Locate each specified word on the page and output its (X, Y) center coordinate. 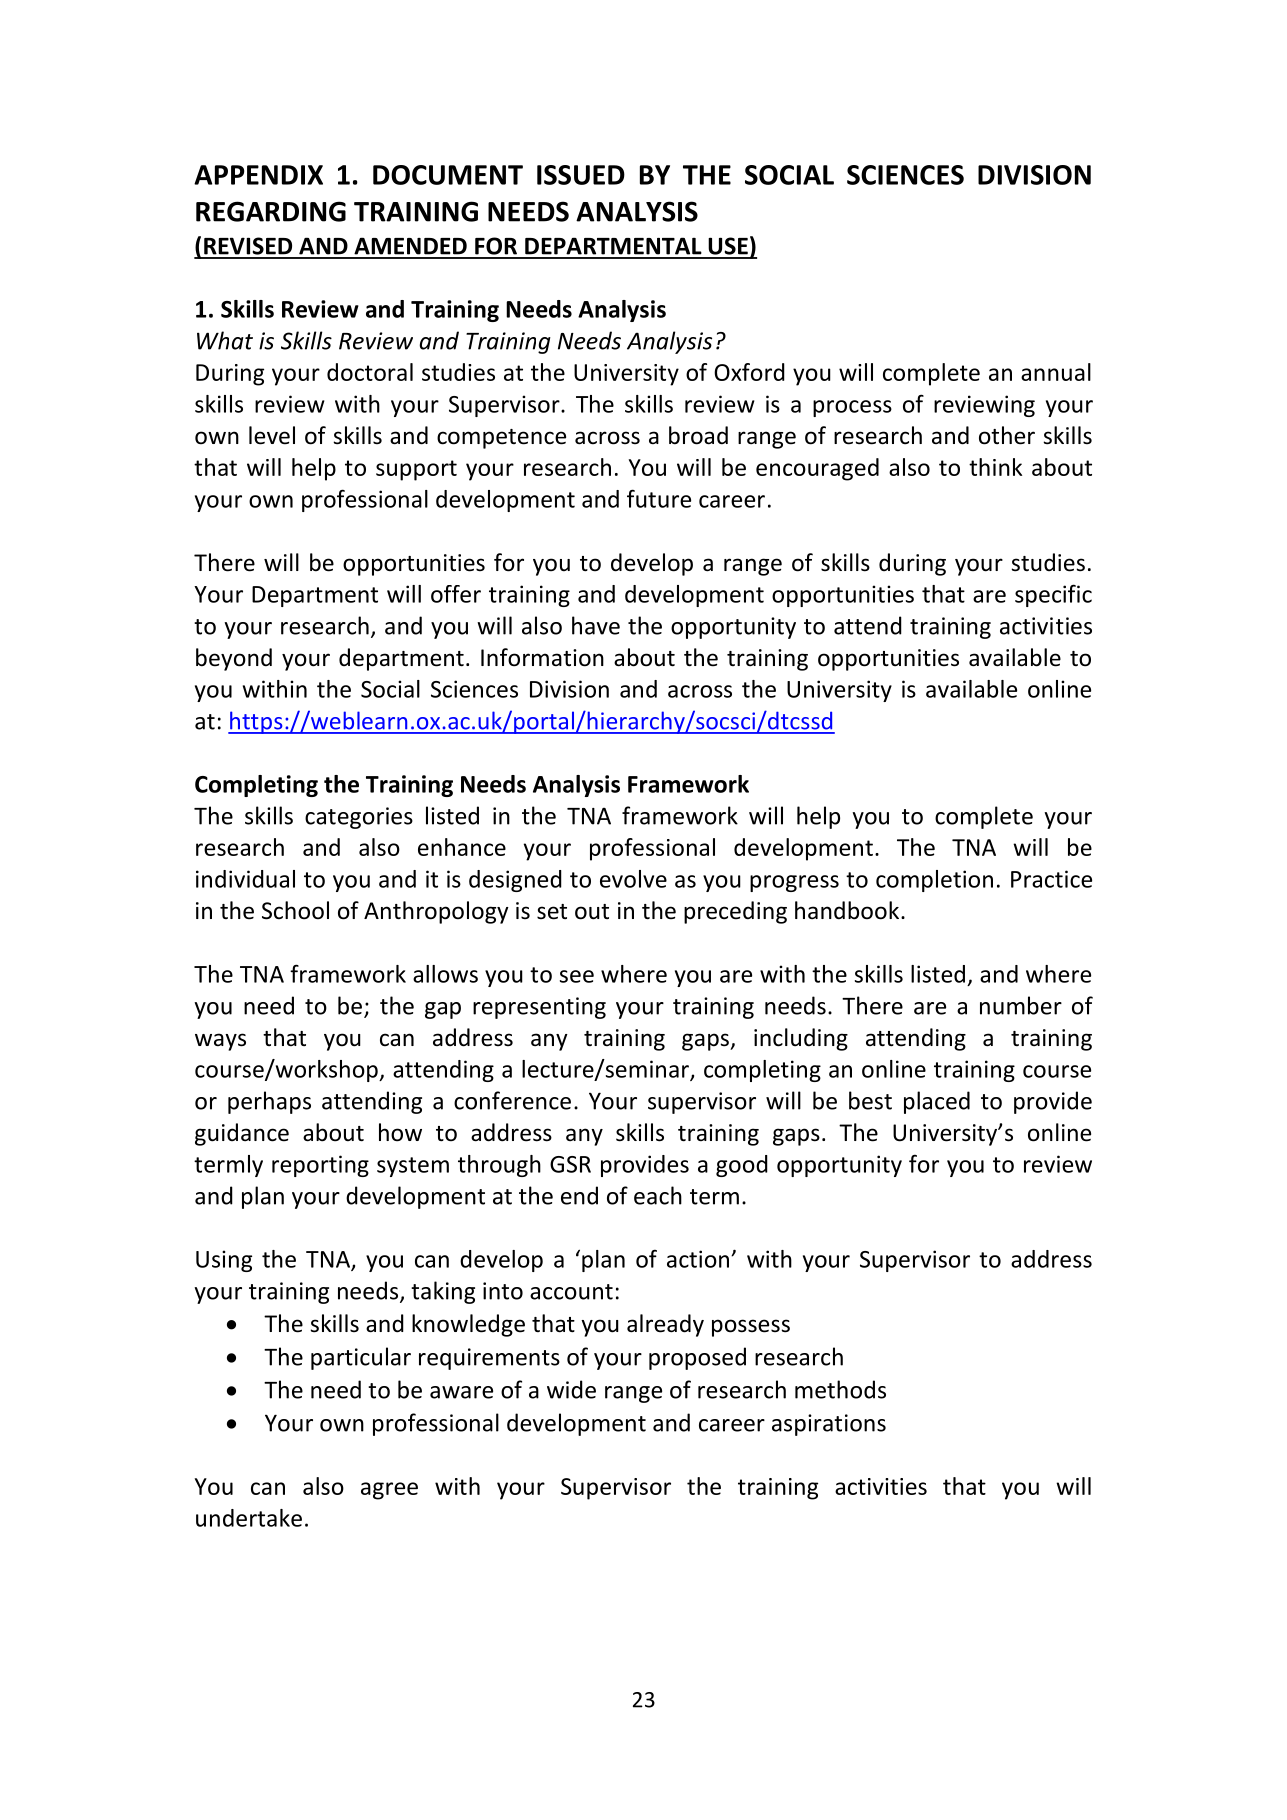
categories (359, 818)
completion (934, 881)
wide (571, 1389)
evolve (633, 879)
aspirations (829, 1425)
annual (1056, 372)
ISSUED (581, 175)
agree (389, 1491)
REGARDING (271, 211)
